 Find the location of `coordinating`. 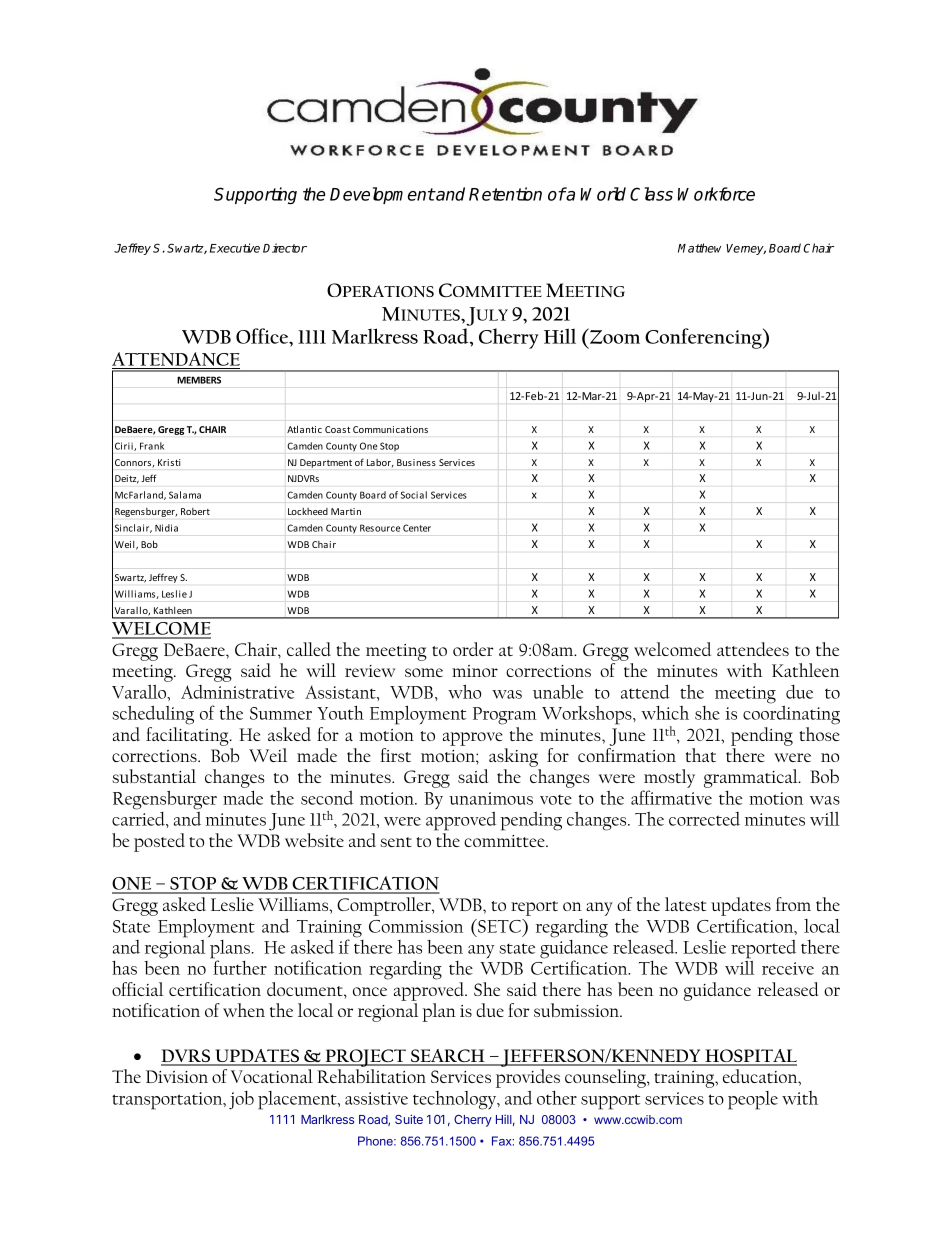

coordinating is located at coordinates (791, 715).
